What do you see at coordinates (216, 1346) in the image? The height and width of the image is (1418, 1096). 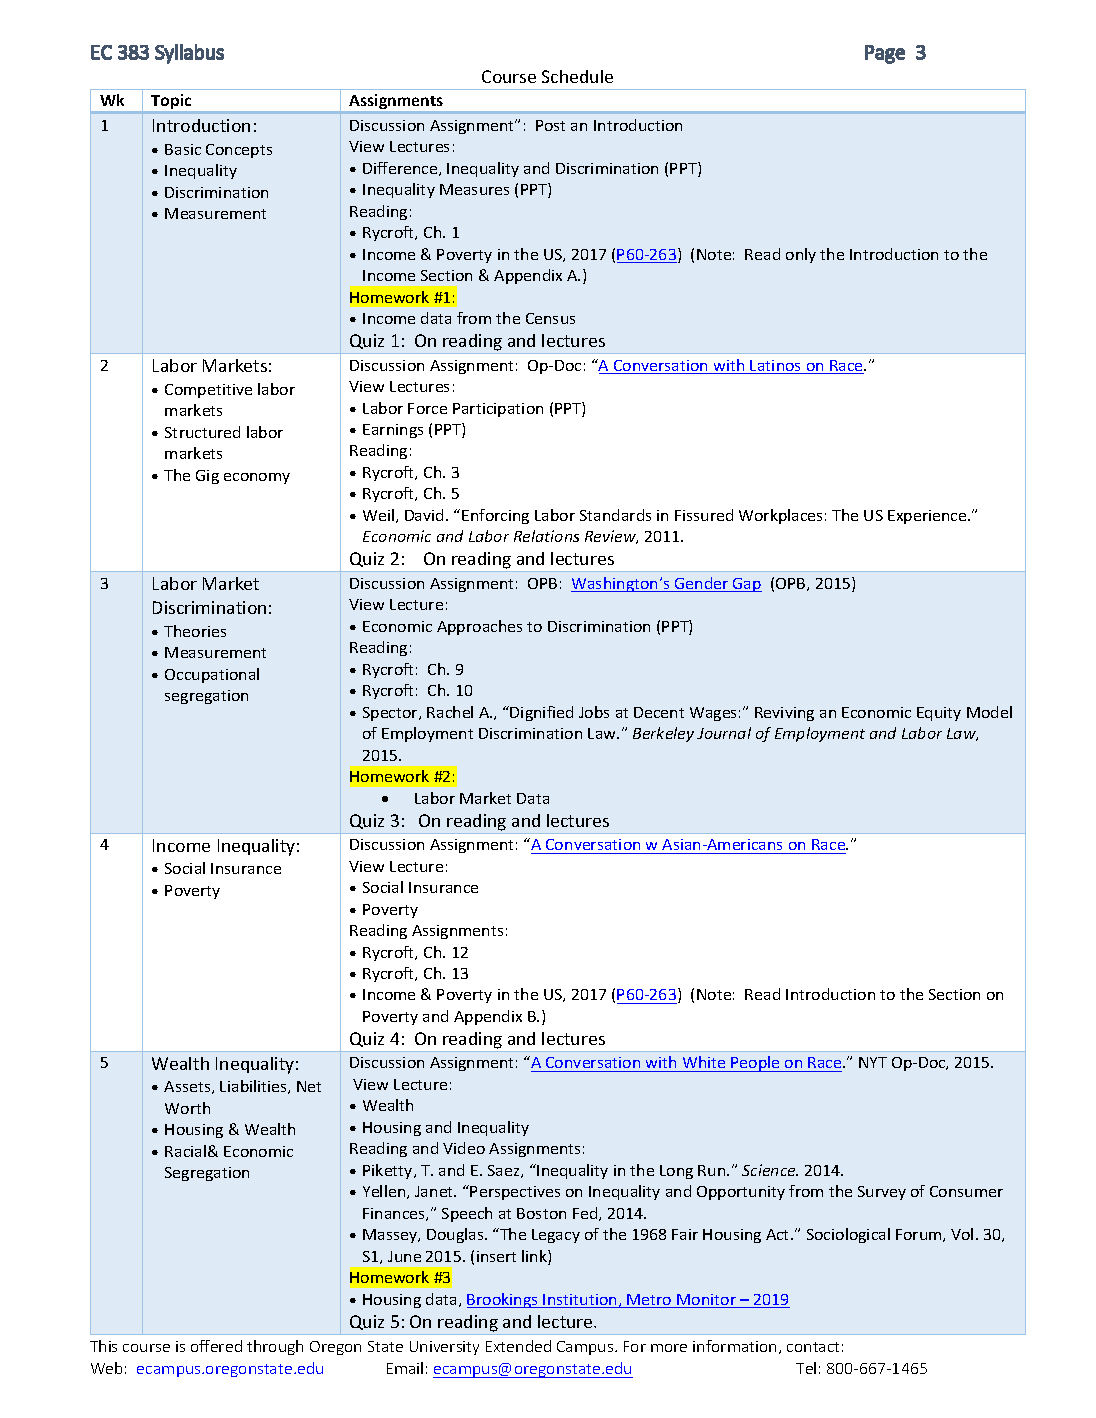 I see `offered` at bounding box center [216, 1346].
